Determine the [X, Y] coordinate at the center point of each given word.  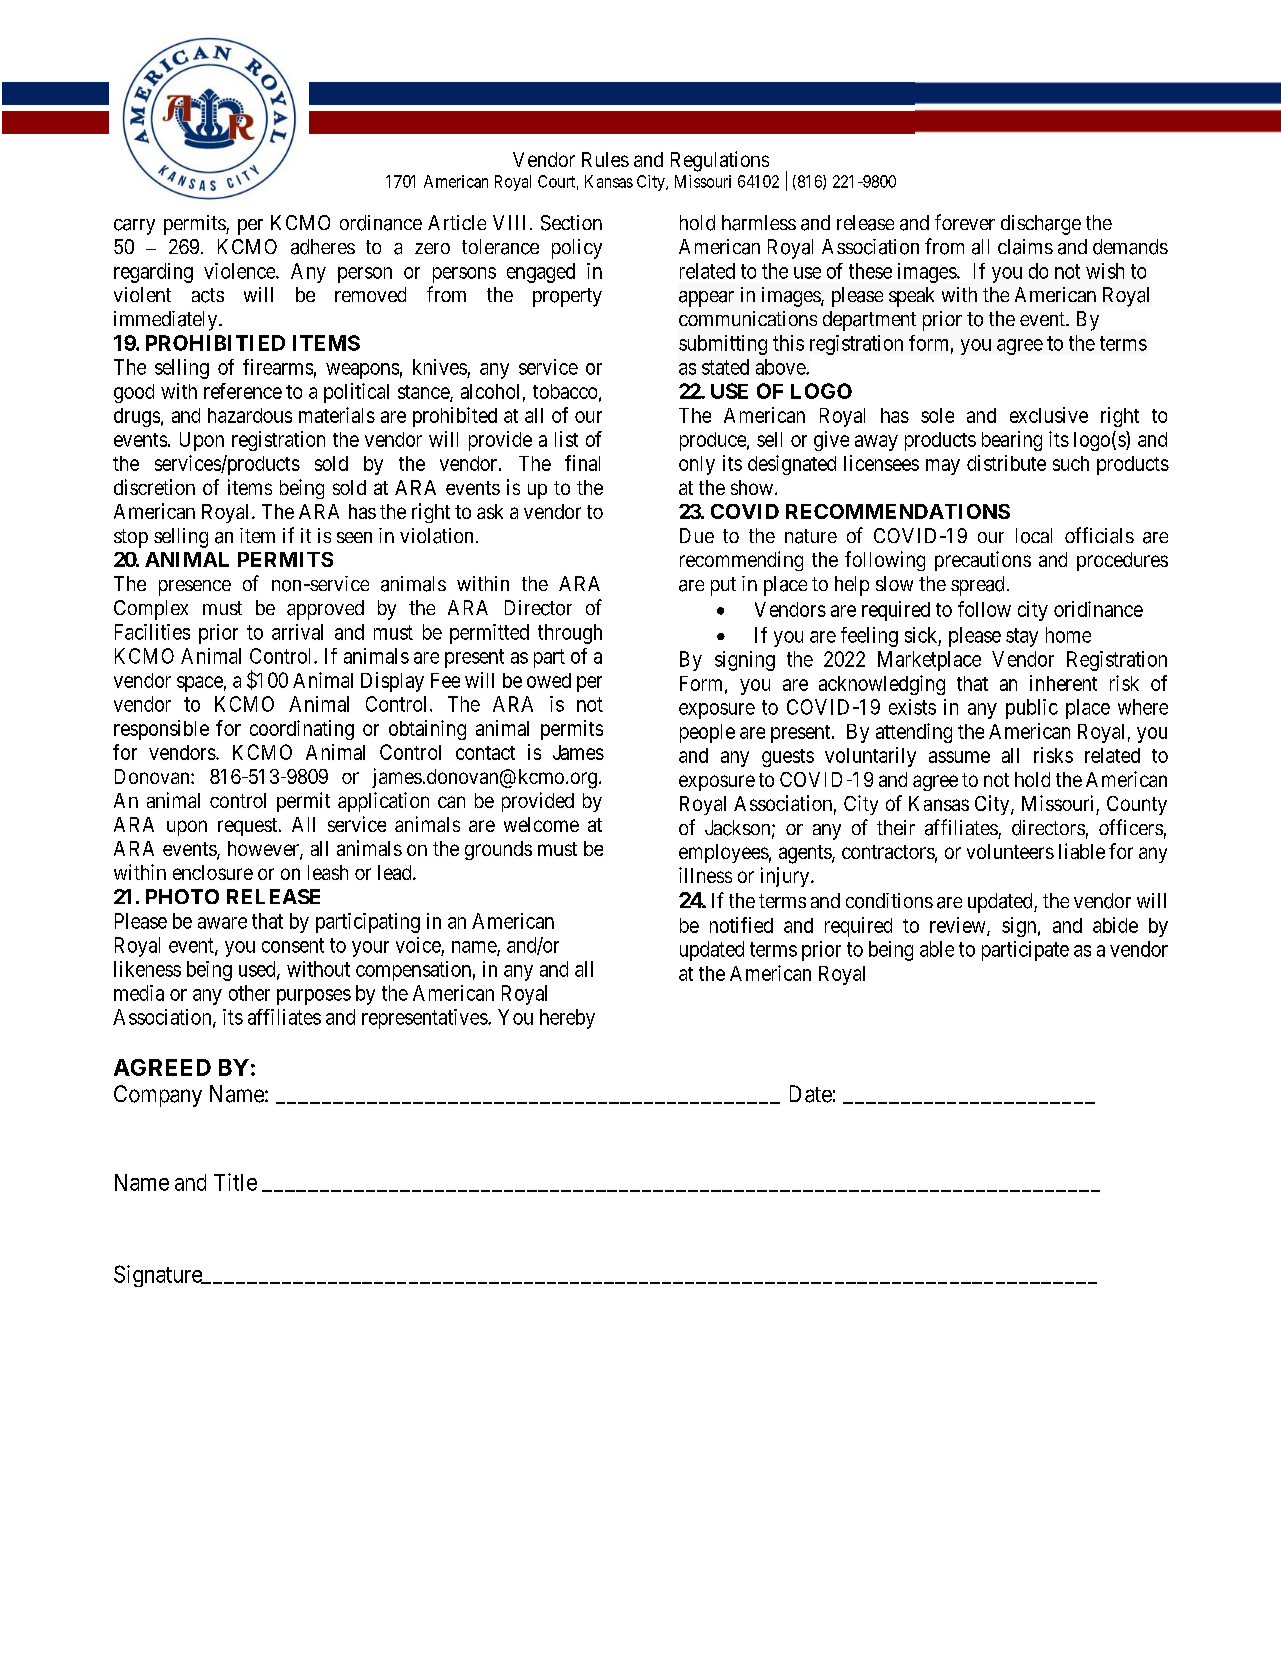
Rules [605, 159]
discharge [1041, 225]
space [200, 684]
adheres [323, 247]
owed [549, 680]
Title [235, 1182]
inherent [1063, 683]
